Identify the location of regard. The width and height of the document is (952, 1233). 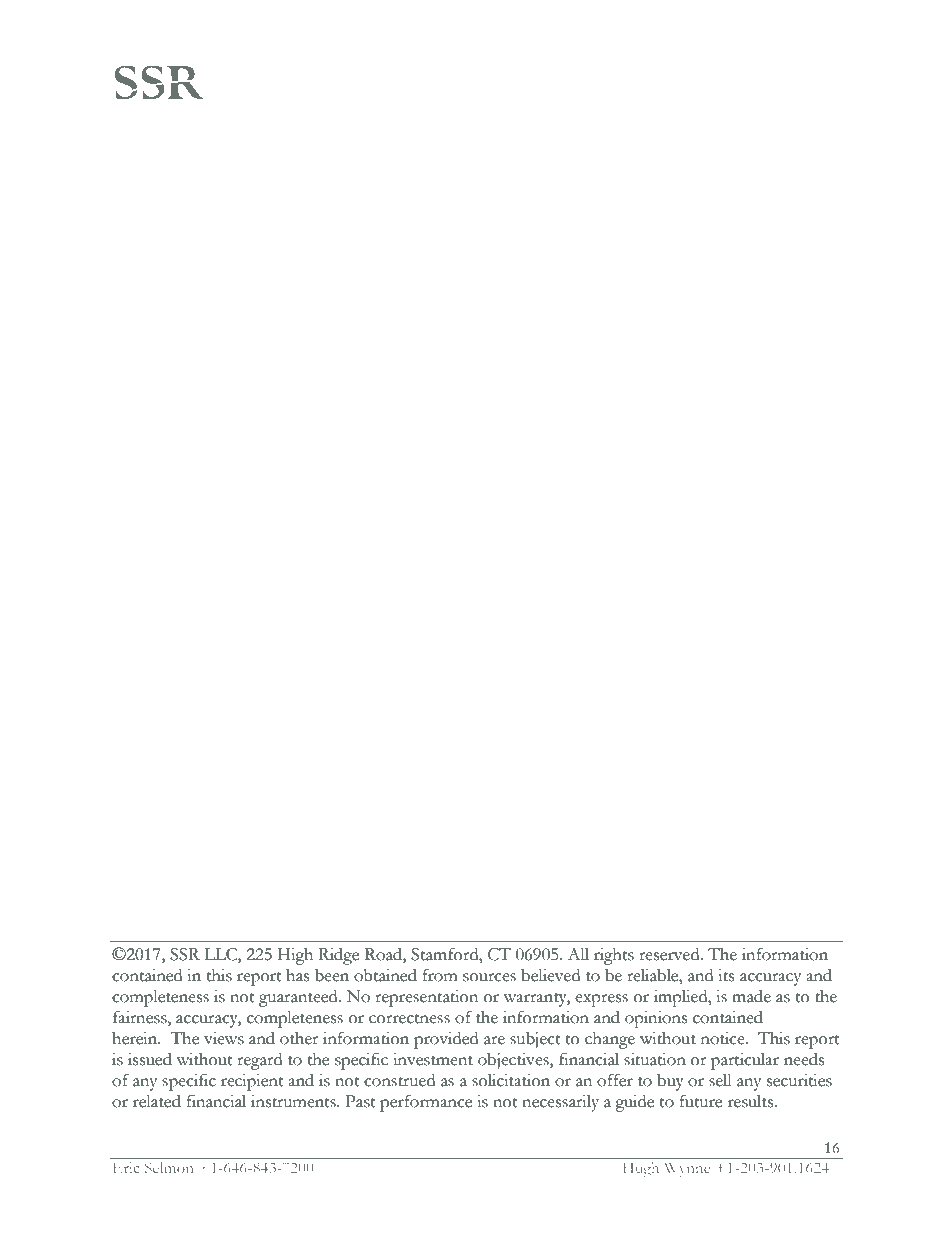
(259, 1061).
